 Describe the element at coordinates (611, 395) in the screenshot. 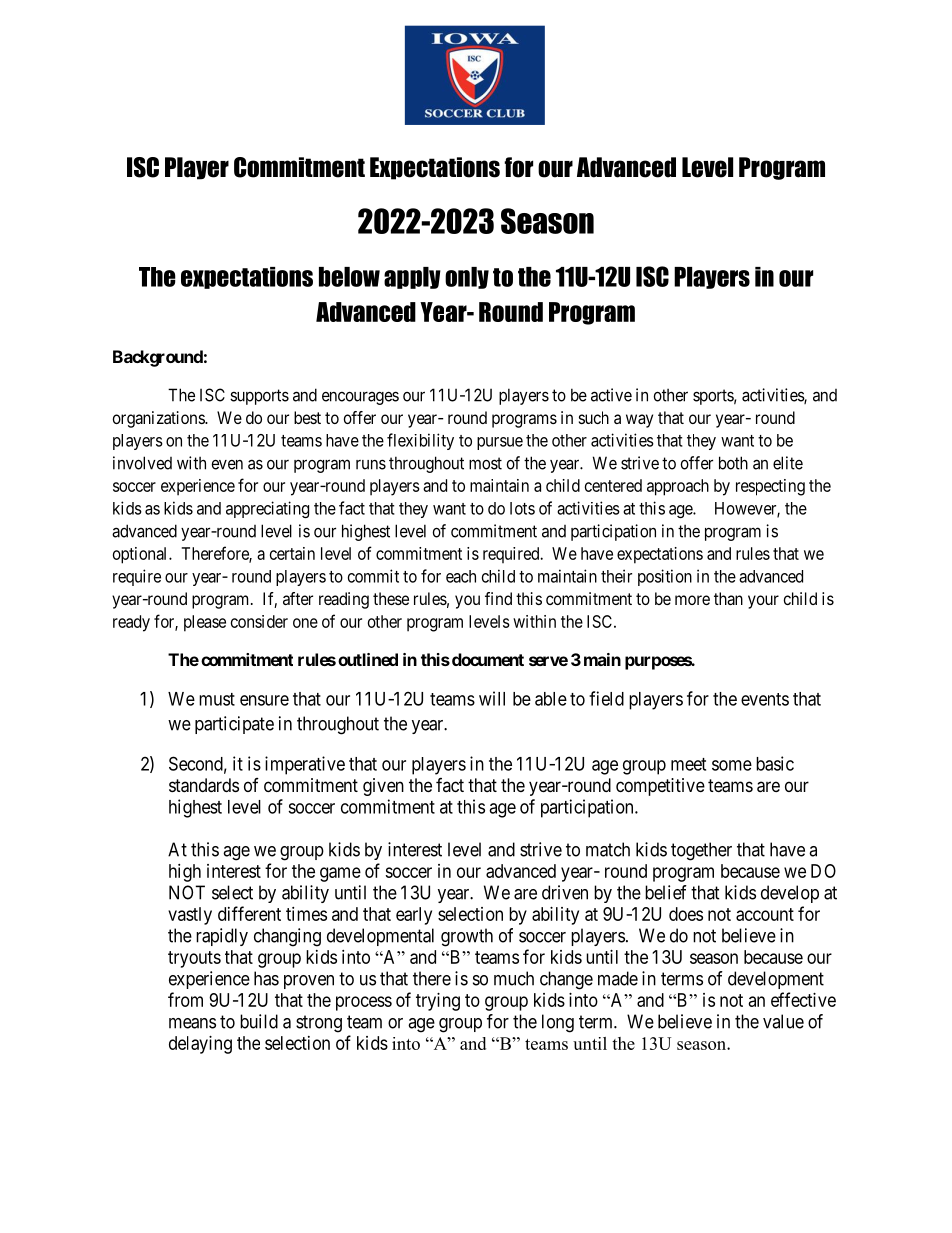

I see `active` at that location.
